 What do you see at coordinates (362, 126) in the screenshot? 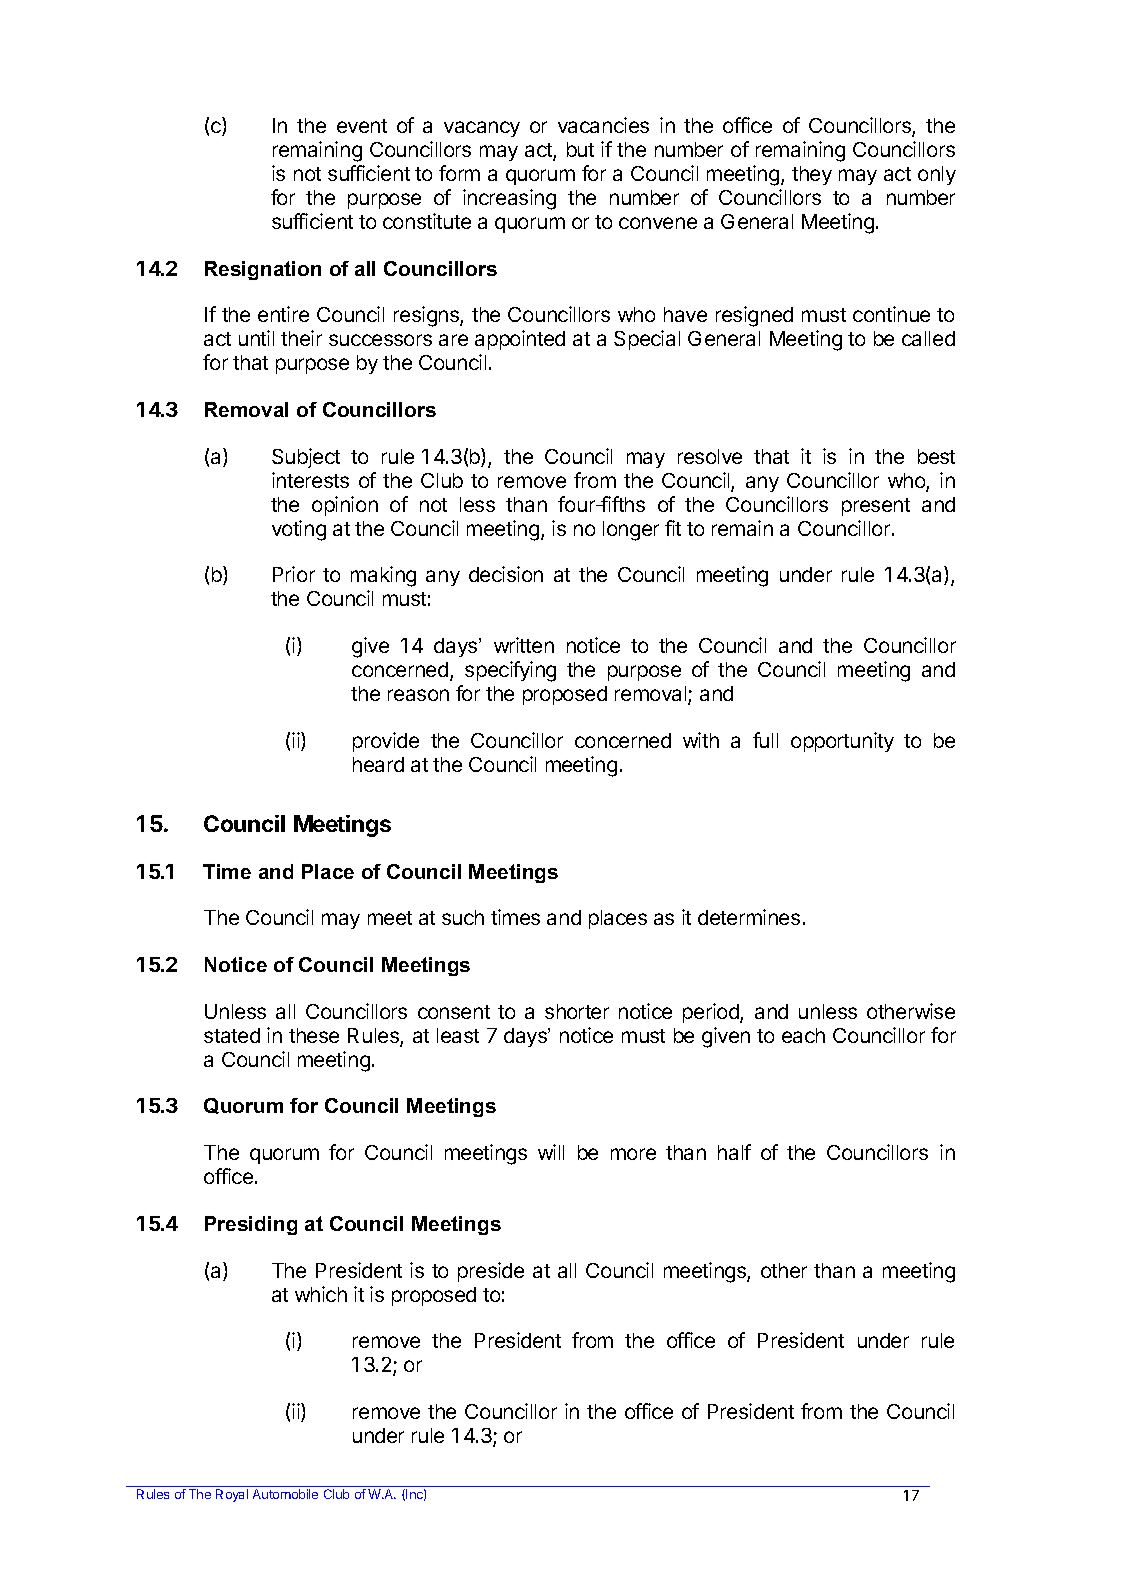
I see `event` at bounding box center [362, 126].
